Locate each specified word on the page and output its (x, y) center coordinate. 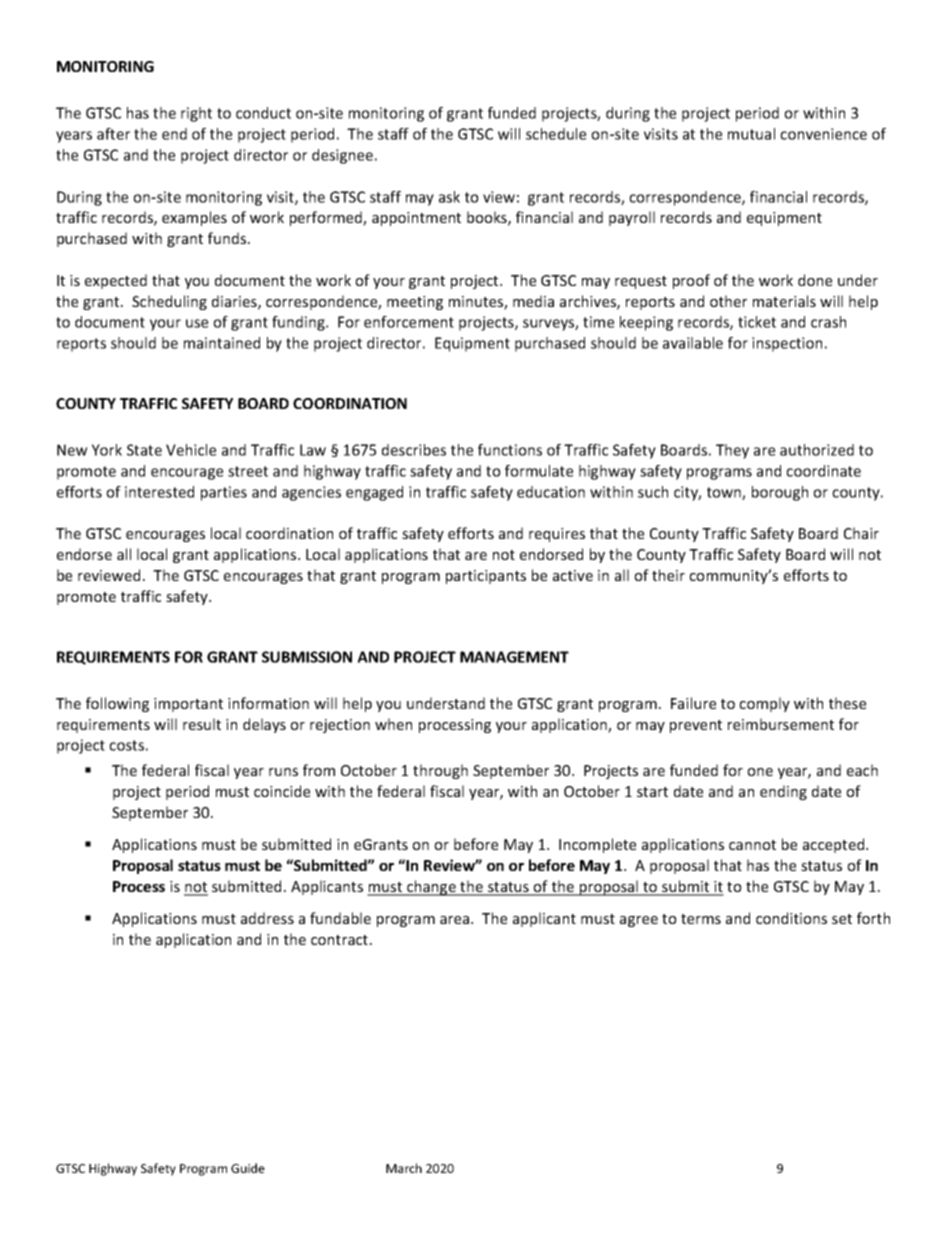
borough (780, 493)
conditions (791, 918)
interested (159, 492)
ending (783, 792)
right (196, 114)
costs (126, 745)
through (440, 771)
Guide (248, 1168)
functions (510, 450)
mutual (751, 134)
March (404, 1168)
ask (449, 197)
